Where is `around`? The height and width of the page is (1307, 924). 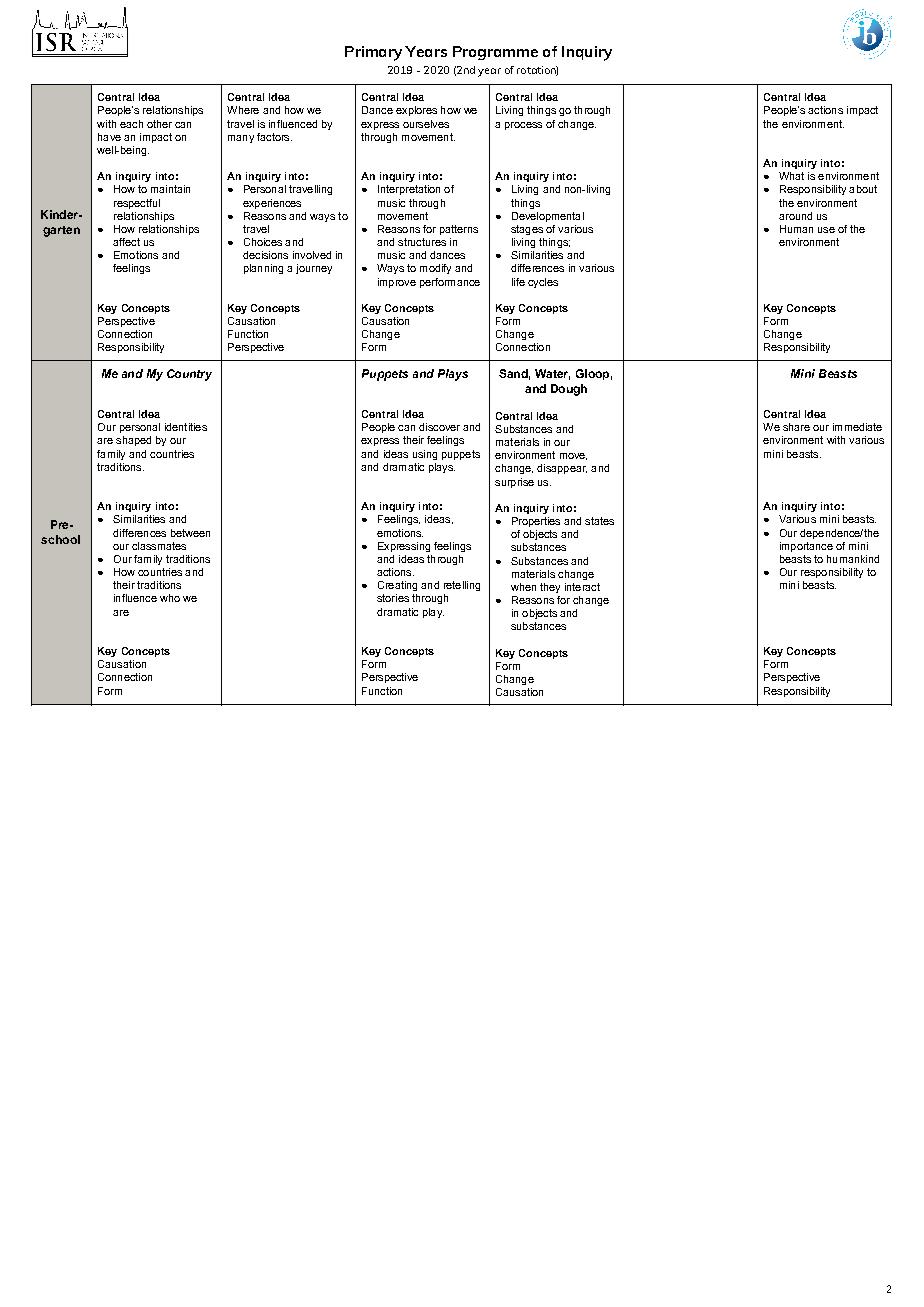
around is located at coordinates (795, 216).
